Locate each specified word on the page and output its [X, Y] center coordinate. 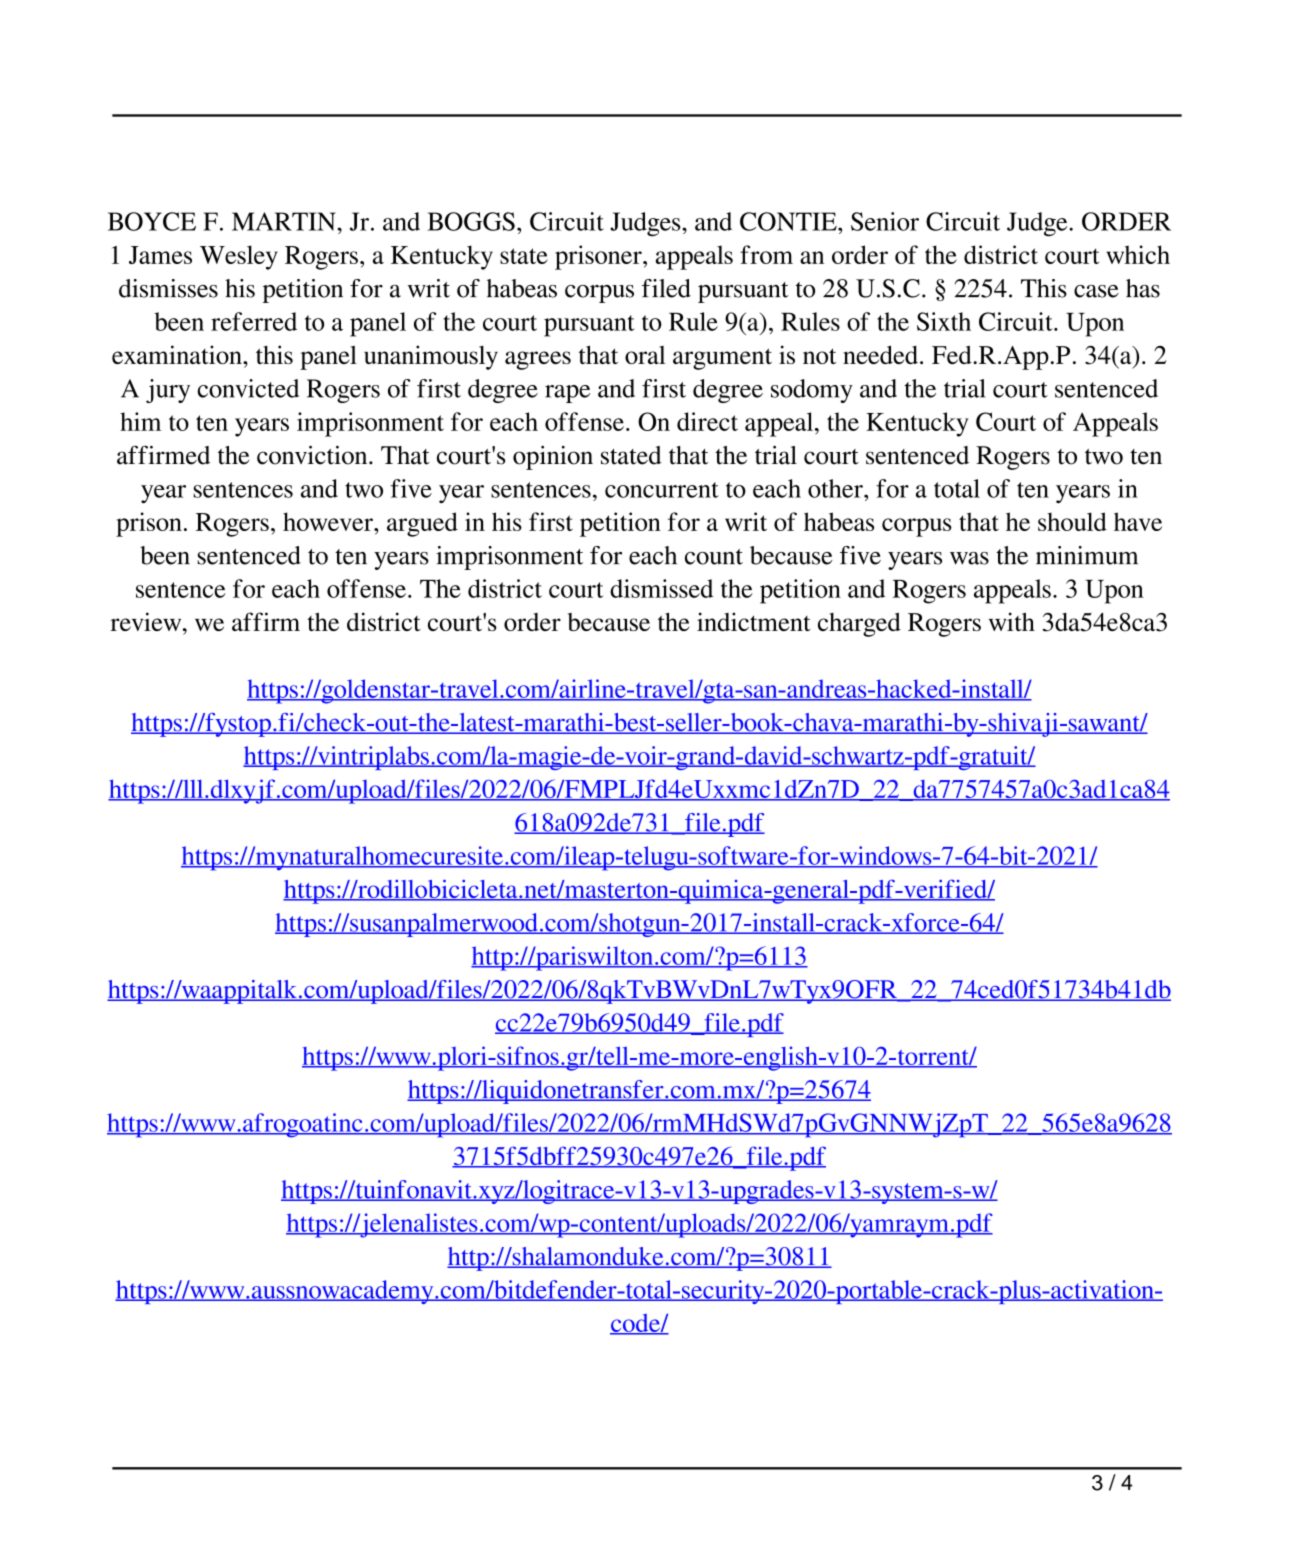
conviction [313, 455]
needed [880, 354]
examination [178, 354]
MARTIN [285, 221]
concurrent [662, 490]
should [1072, 521]
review [147, 621]
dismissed [661, 588]
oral [645, 355]
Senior [885, 221]
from [766, 254]
